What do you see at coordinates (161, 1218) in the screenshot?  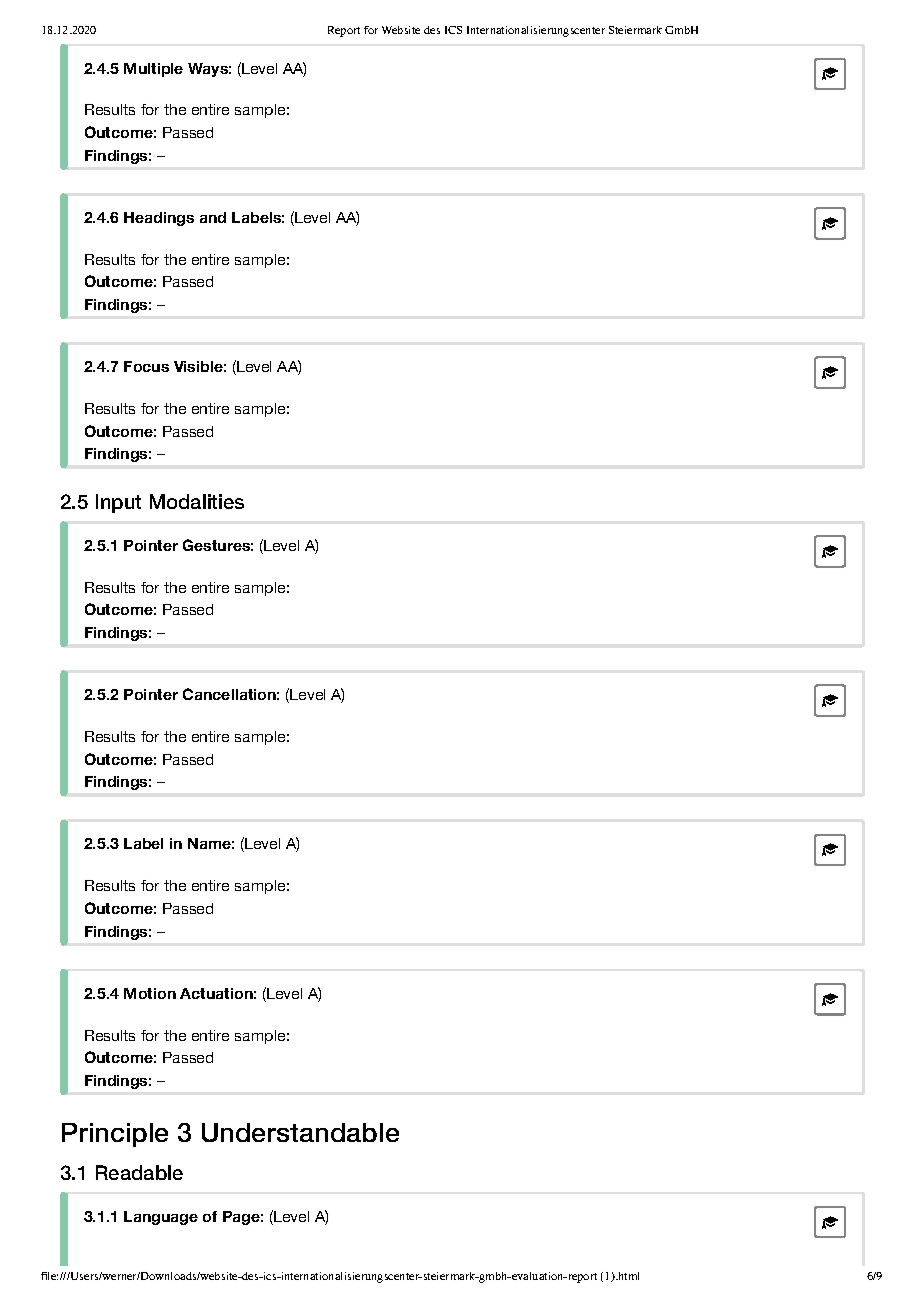 I see `Language` at bounding box center [161, 1218].
